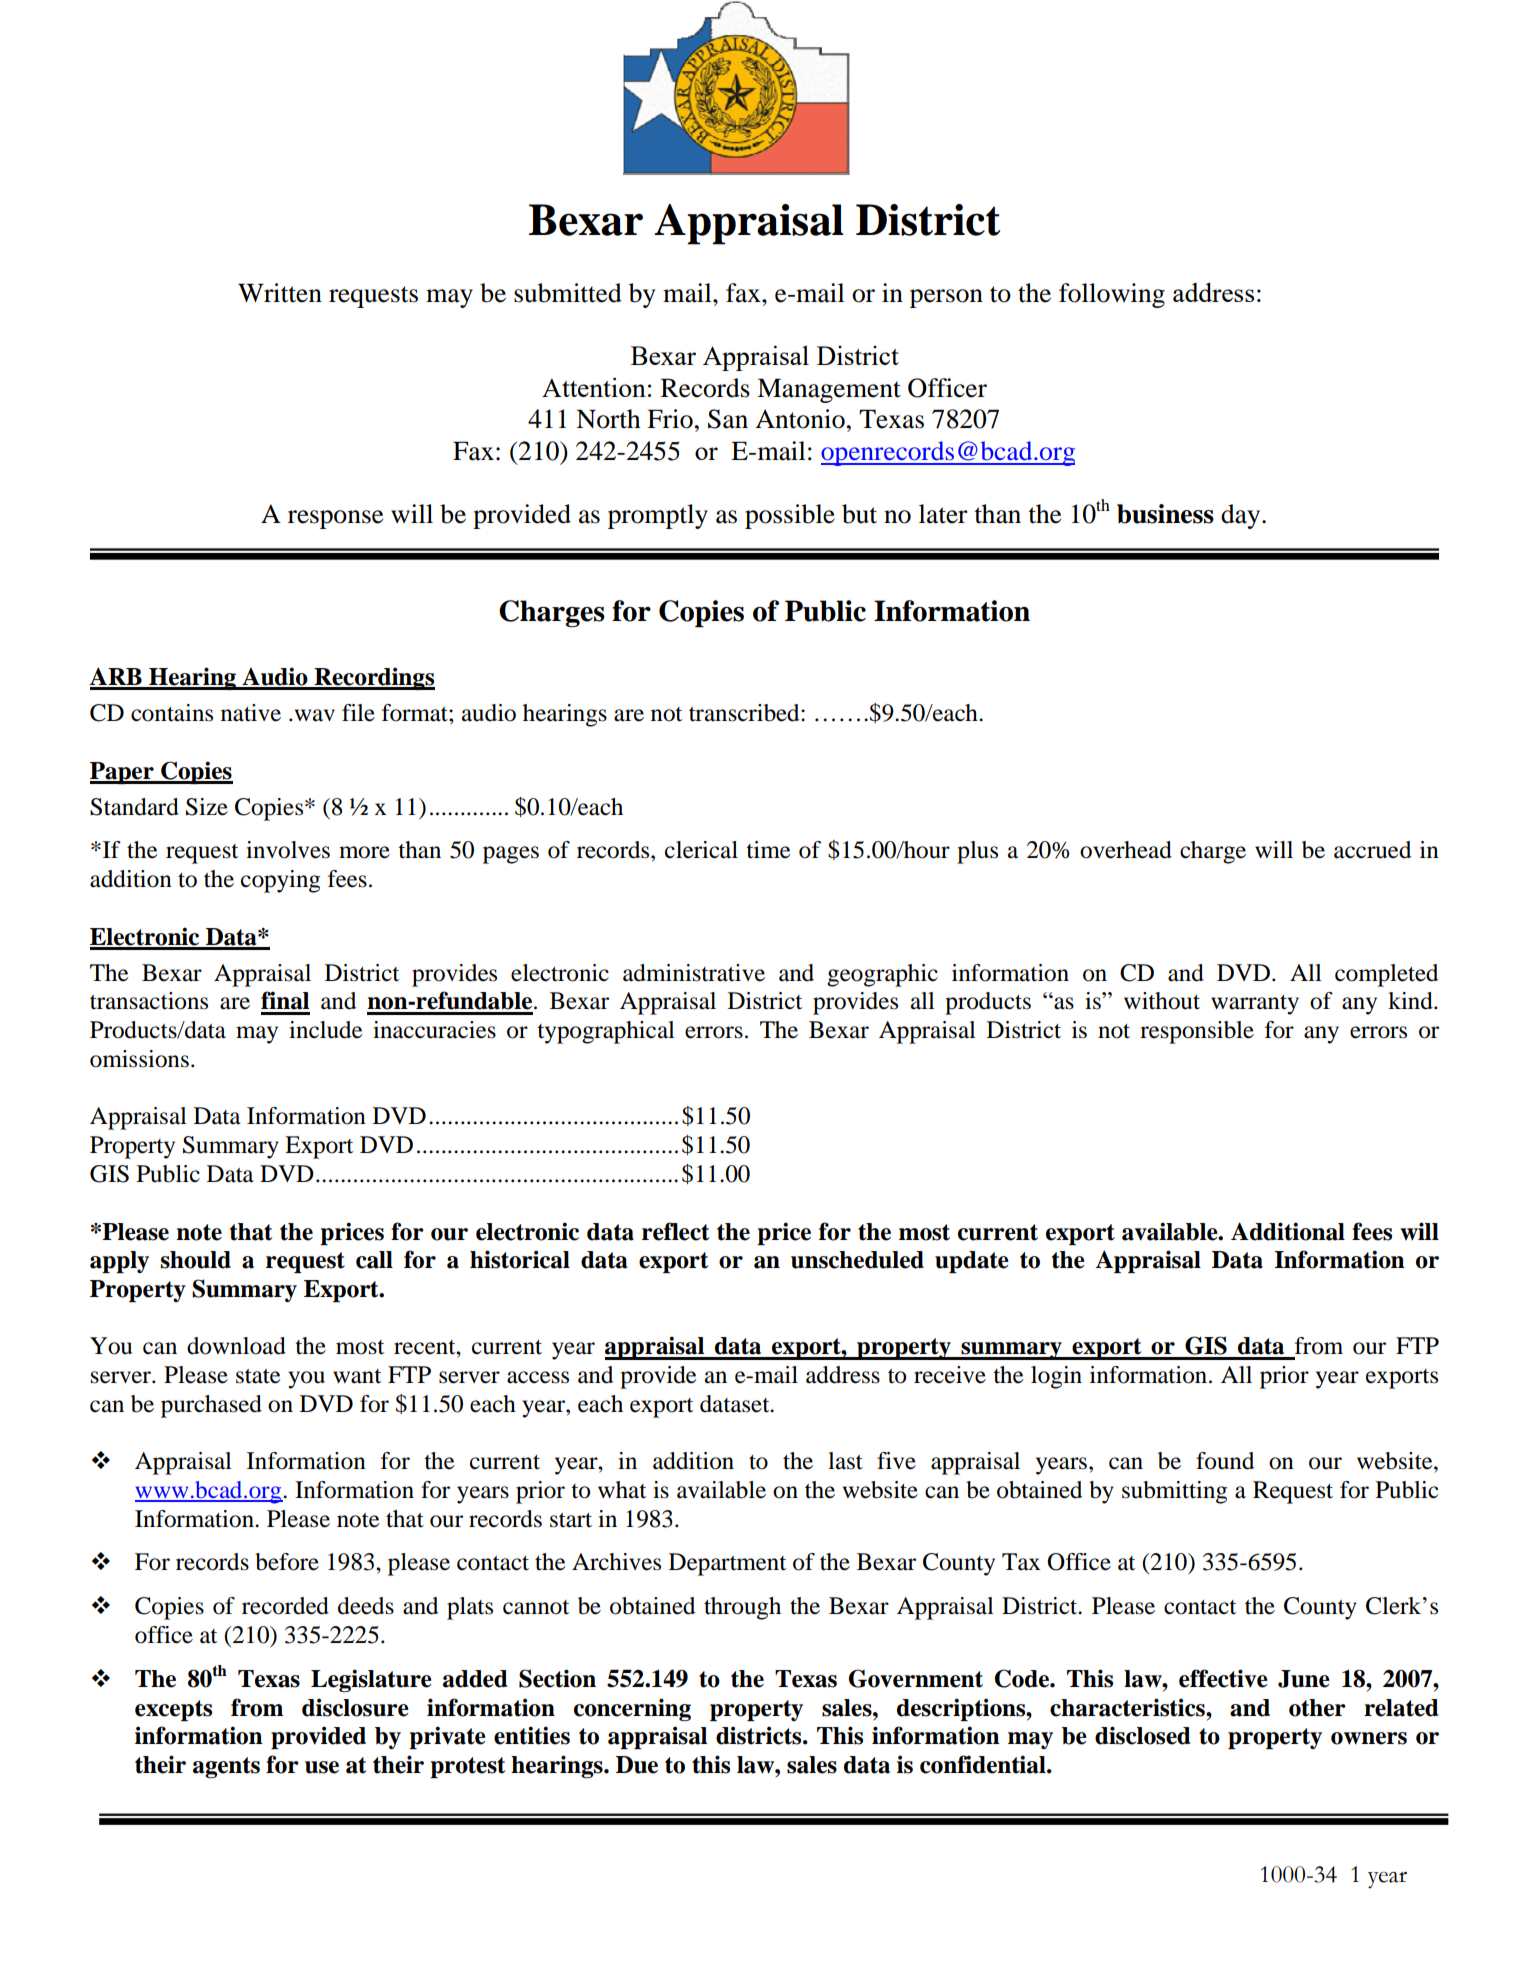 This image has height=1979, width=1529. What do you see at coordinates (632, 1709) in the image?
I see `concerning` at bounding box center [632, 1709].
